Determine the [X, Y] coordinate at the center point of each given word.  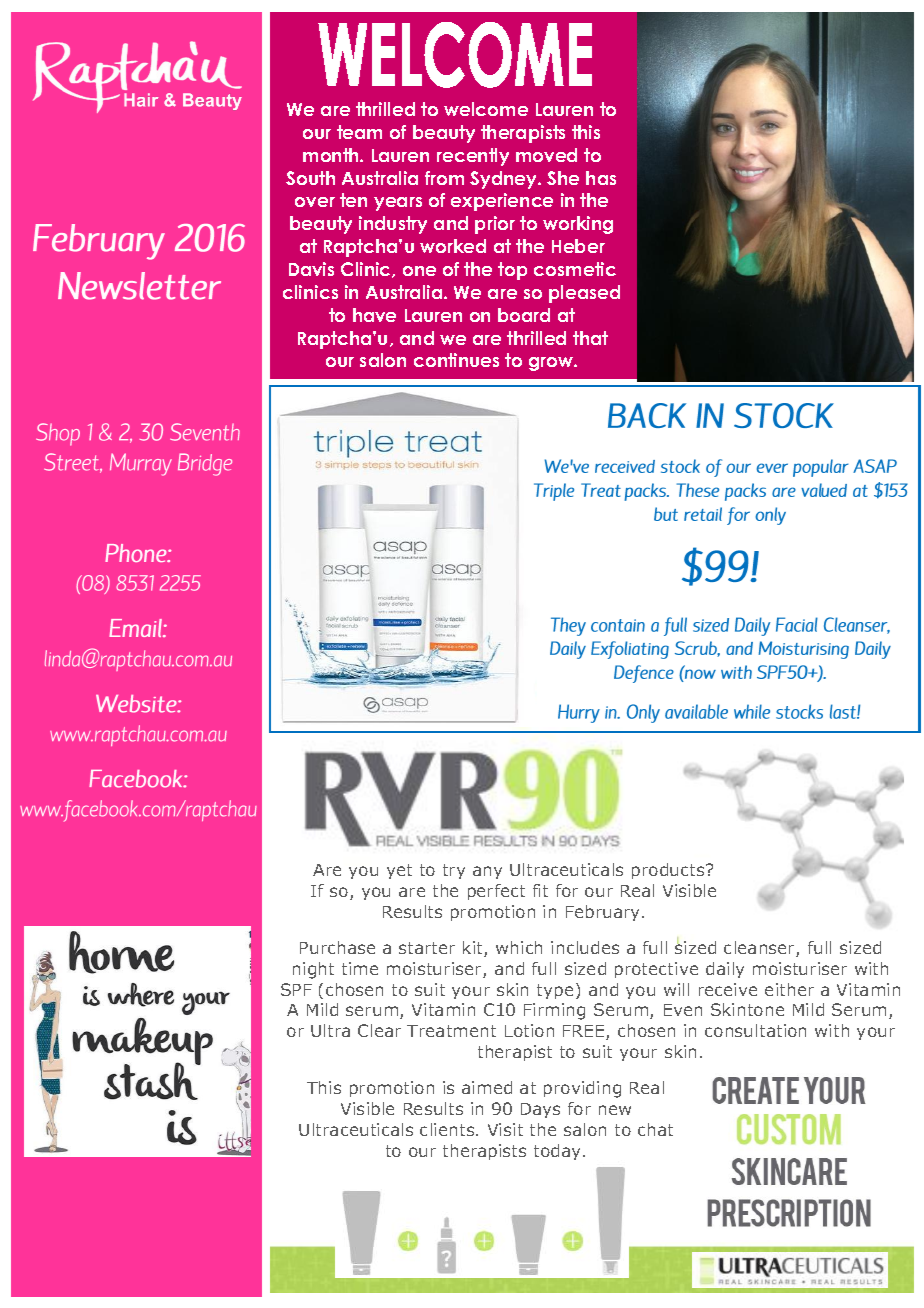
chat [655, 1129]
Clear [379, 1030]
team [359, 132]
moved [546, 155]
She [563, 178]
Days [540, 1110]
